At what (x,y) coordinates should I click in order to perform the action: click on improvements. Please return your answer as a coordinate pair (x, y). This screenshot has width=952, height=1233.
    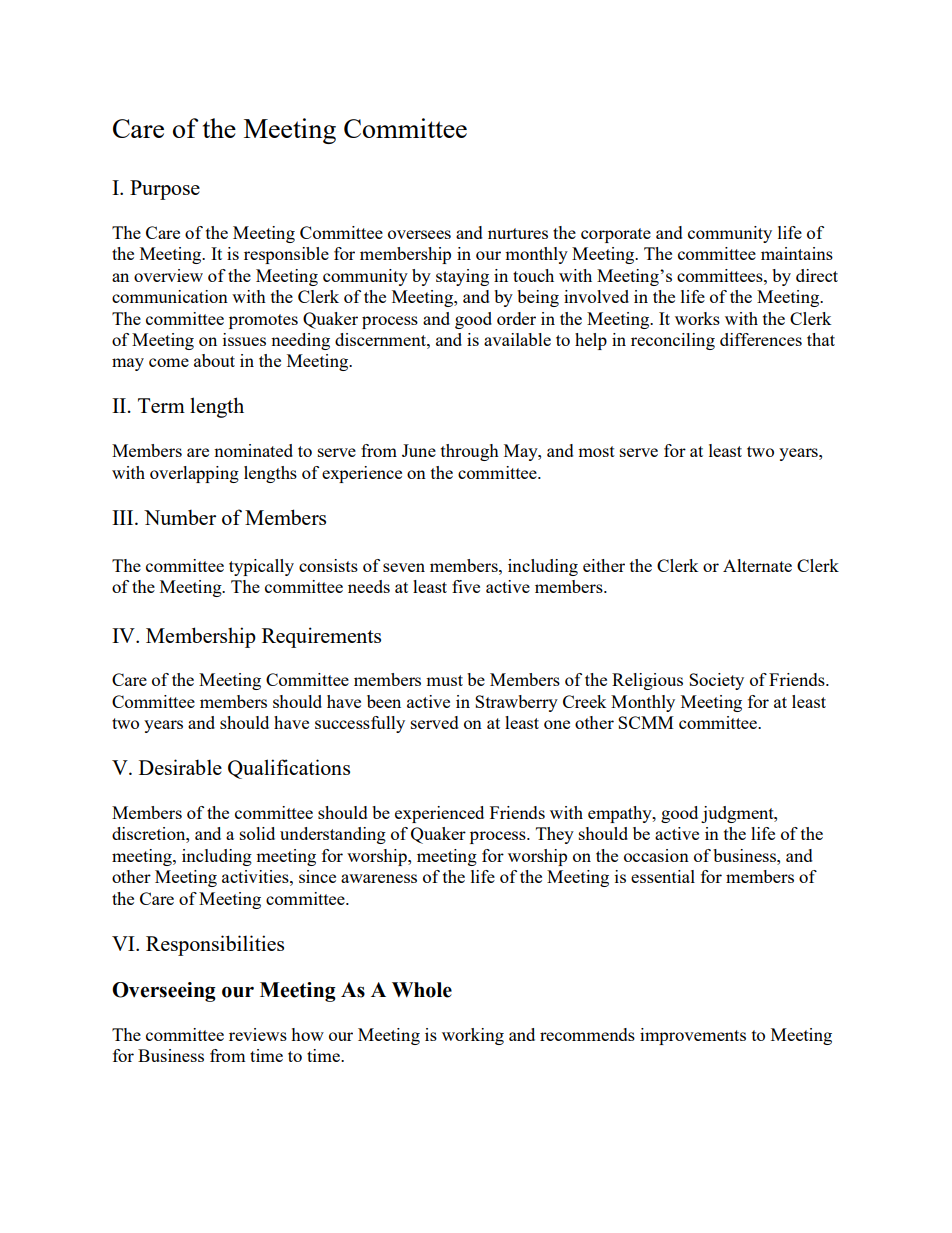
    Looking at the image, I should click on (693, 1036).
